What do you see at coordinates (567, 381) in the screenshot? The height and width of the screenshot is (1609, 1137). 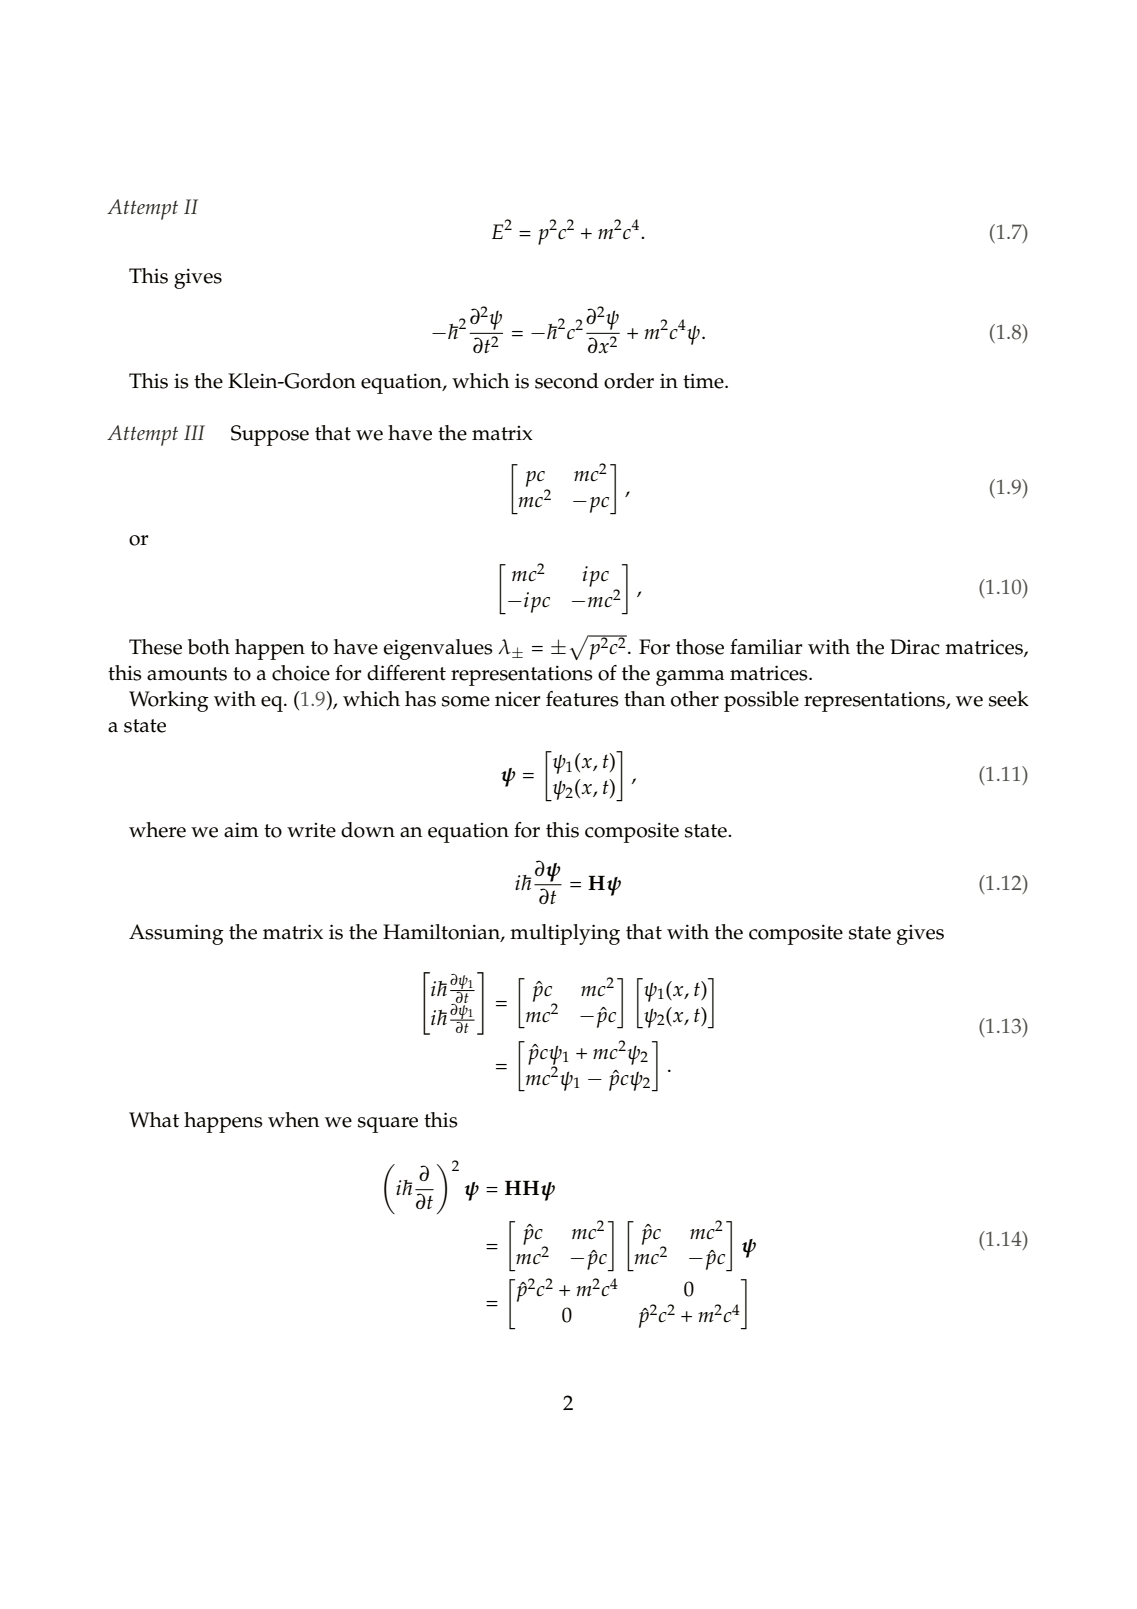 I see `second` at bounding box center [567, 381].
